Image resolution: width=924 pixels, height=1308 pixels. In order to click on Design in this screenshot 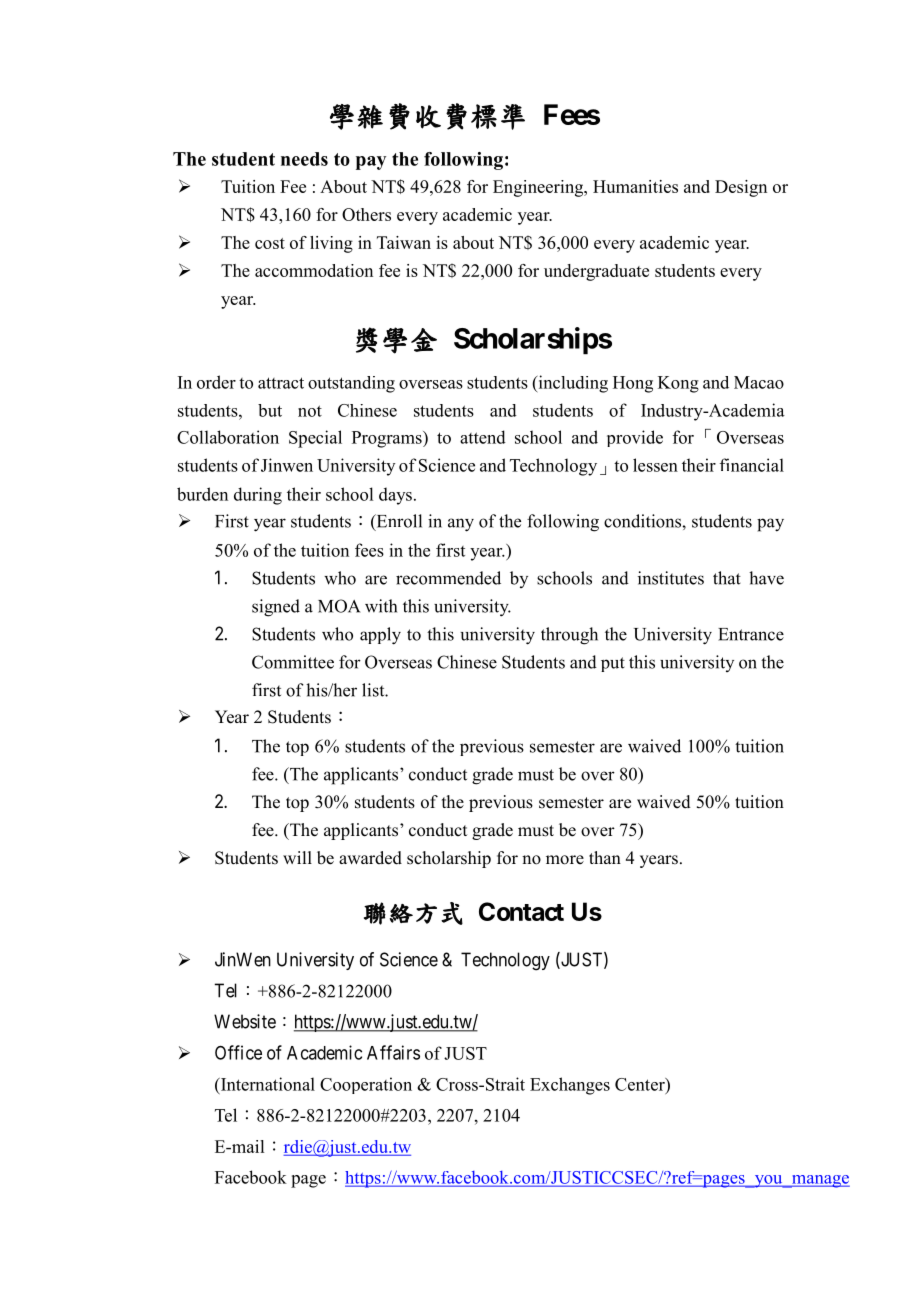, I will do `click(741, 188)`.
